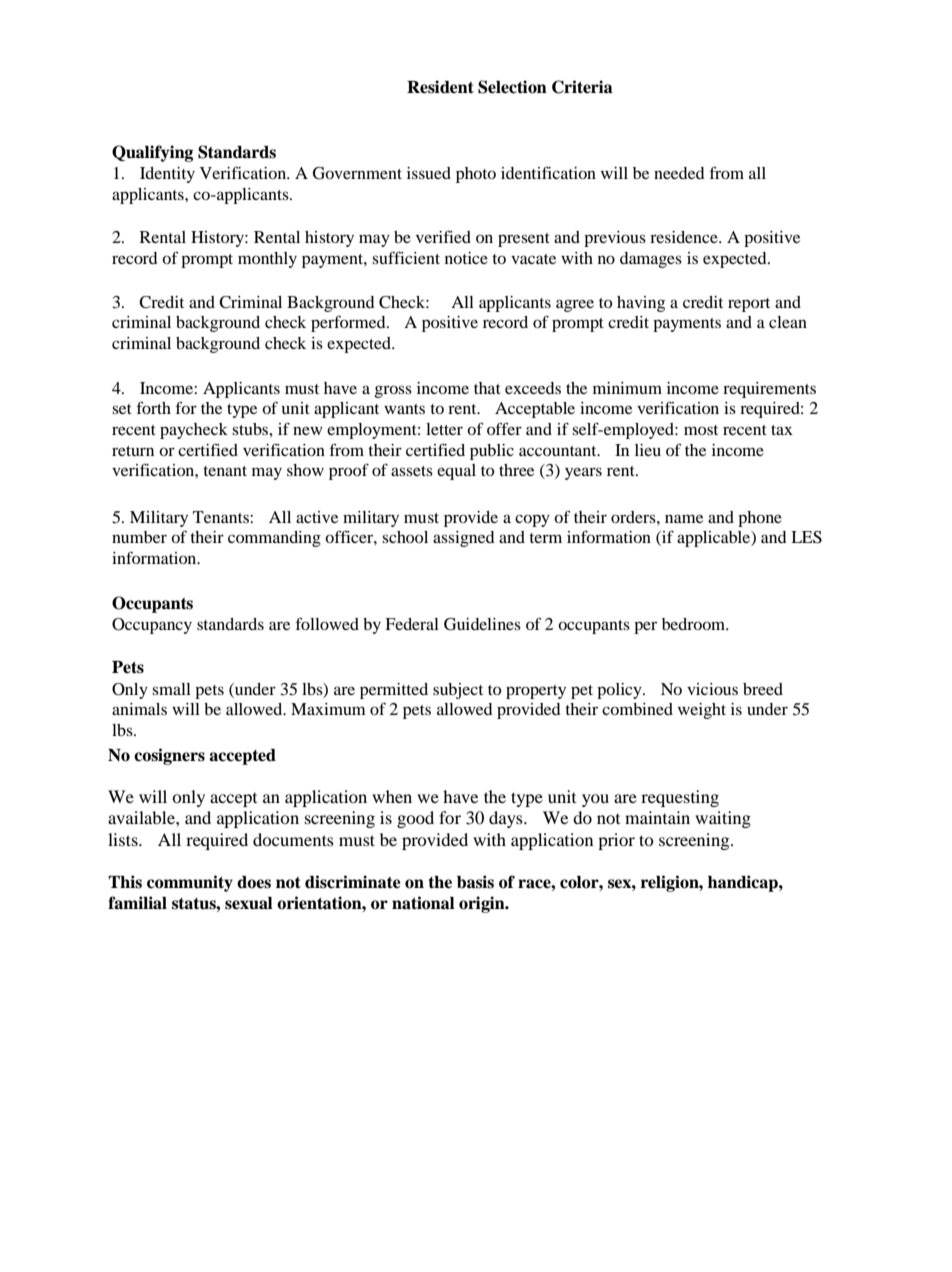  What do you see at coordinates (444, 429) in the screenshot?
I see `letter` at bounding box center [444, 429].
